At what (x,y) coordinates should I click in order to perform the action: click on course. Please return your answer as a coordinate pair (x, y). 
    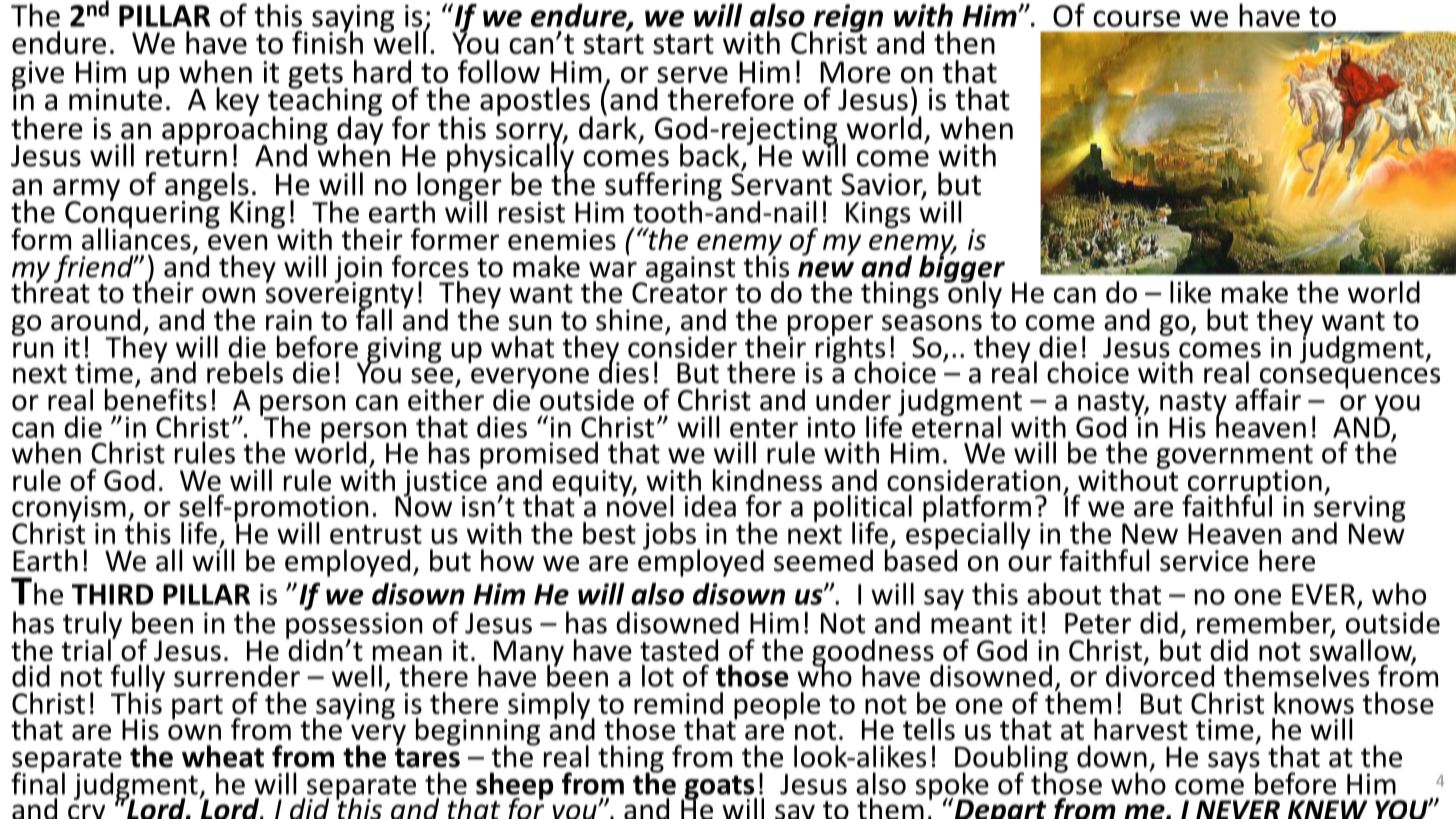
    Looking at the image, I should click on (1136, 18).
